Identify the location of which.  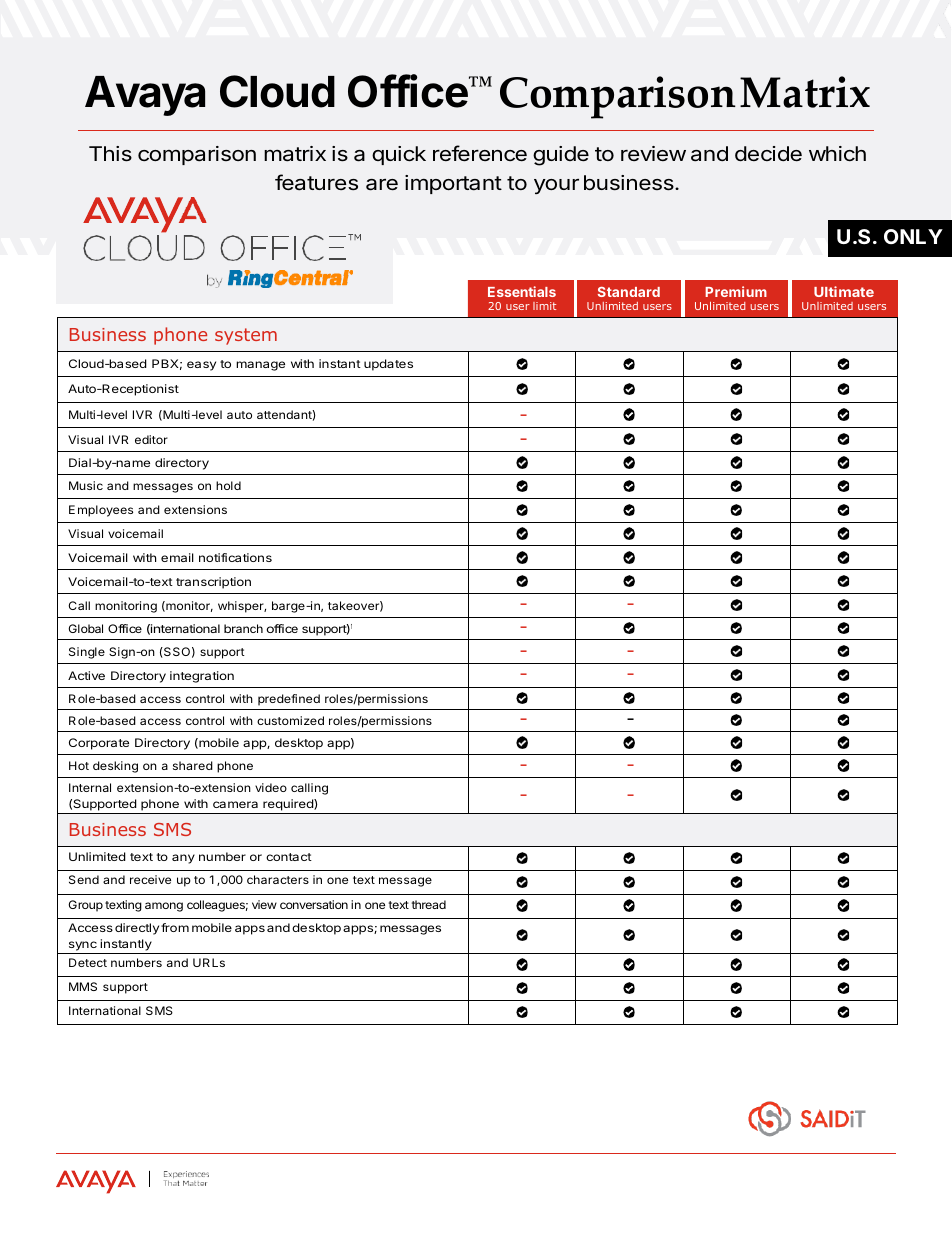
(837, 153).
